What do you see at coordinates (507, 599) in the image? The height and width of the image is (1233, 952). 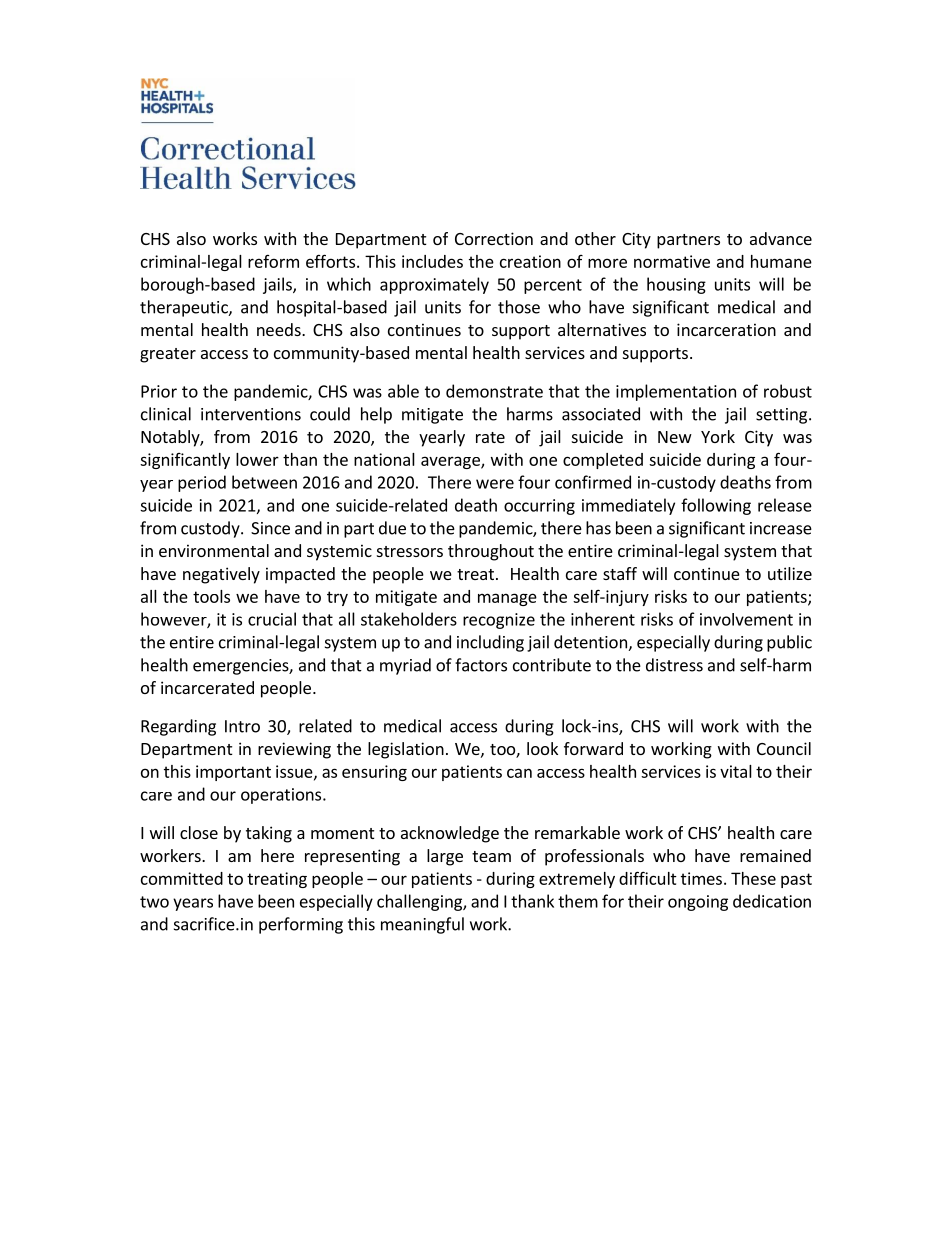 I see `manage` at bounding box center [507, 599].
